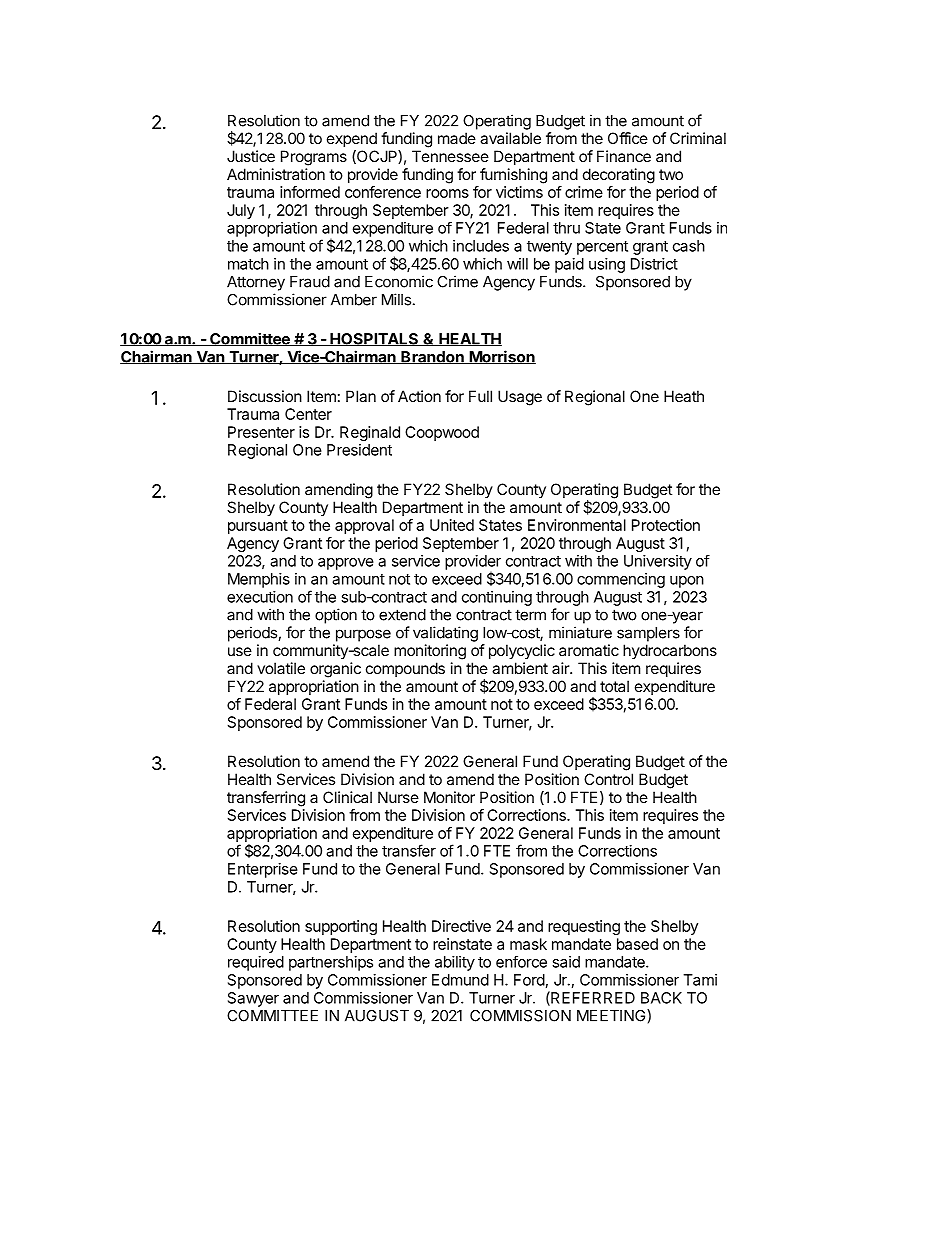 The width and height of the image is (952, 1233). I want to click on Full, so click(480, 396).
